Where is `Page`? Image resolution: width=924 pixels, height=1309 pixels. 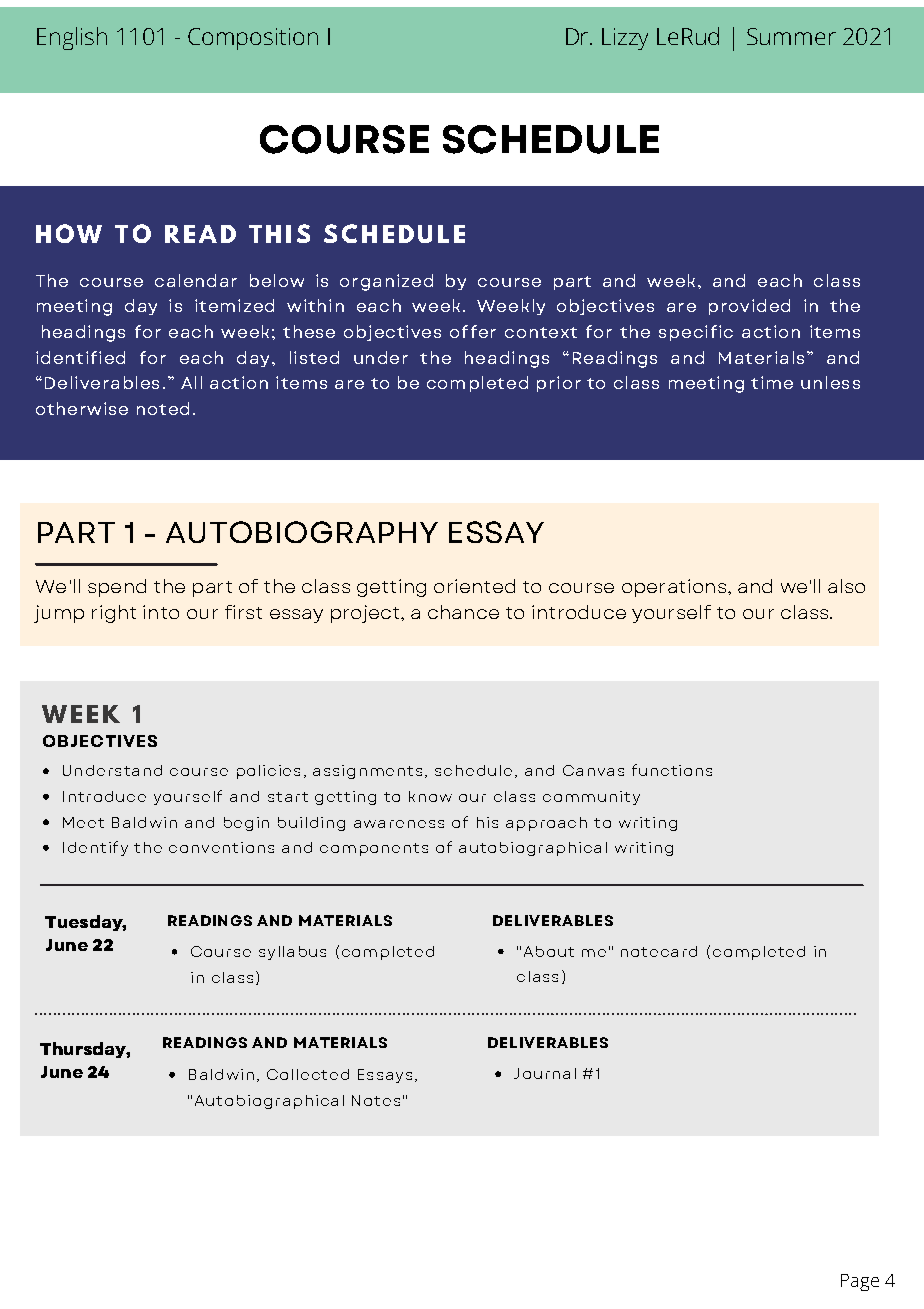
Page is located at coordinates (860, 1282).
